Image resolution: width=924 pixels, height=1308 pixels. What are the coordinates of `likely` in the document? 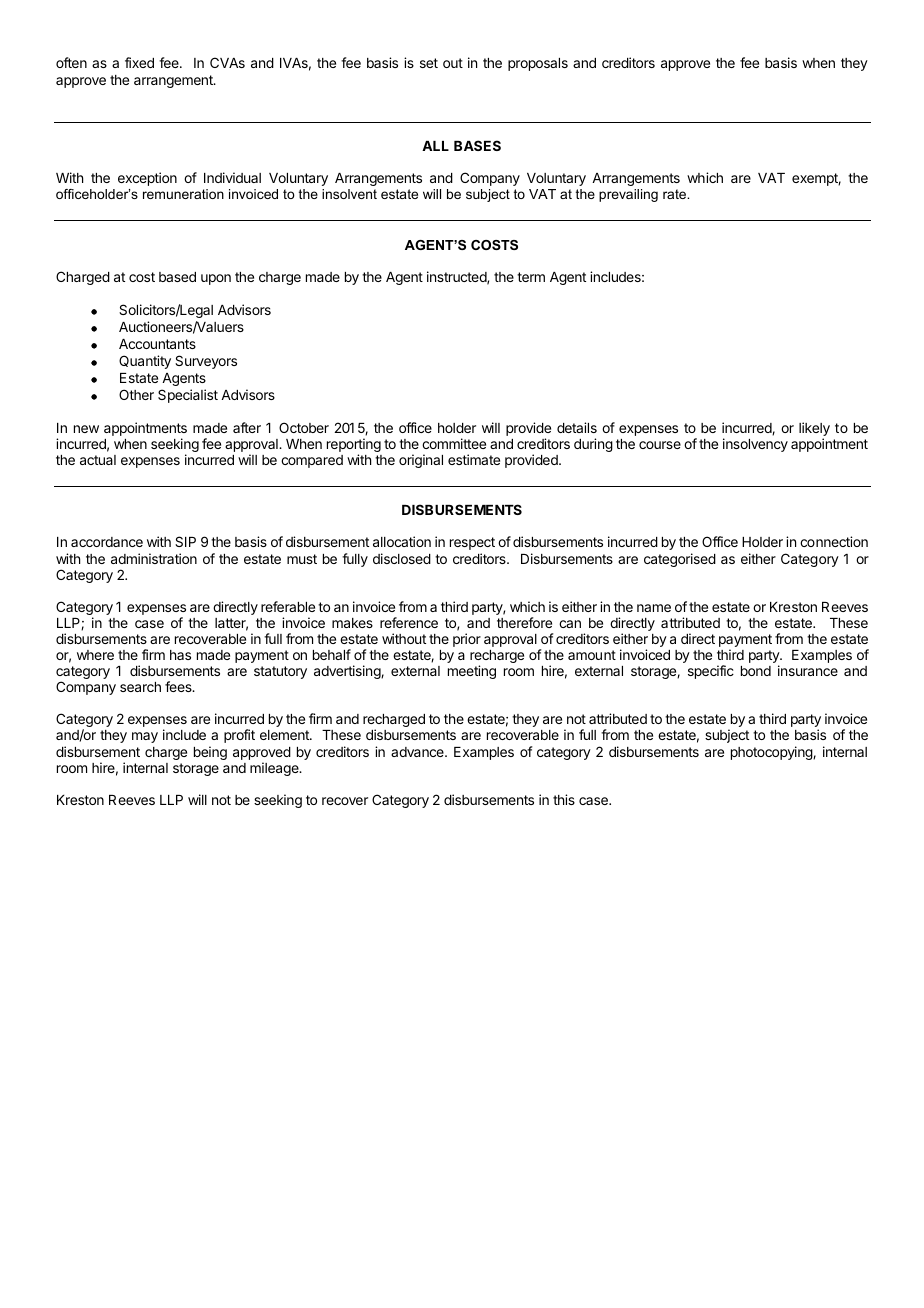 It's located at (814, 430).
